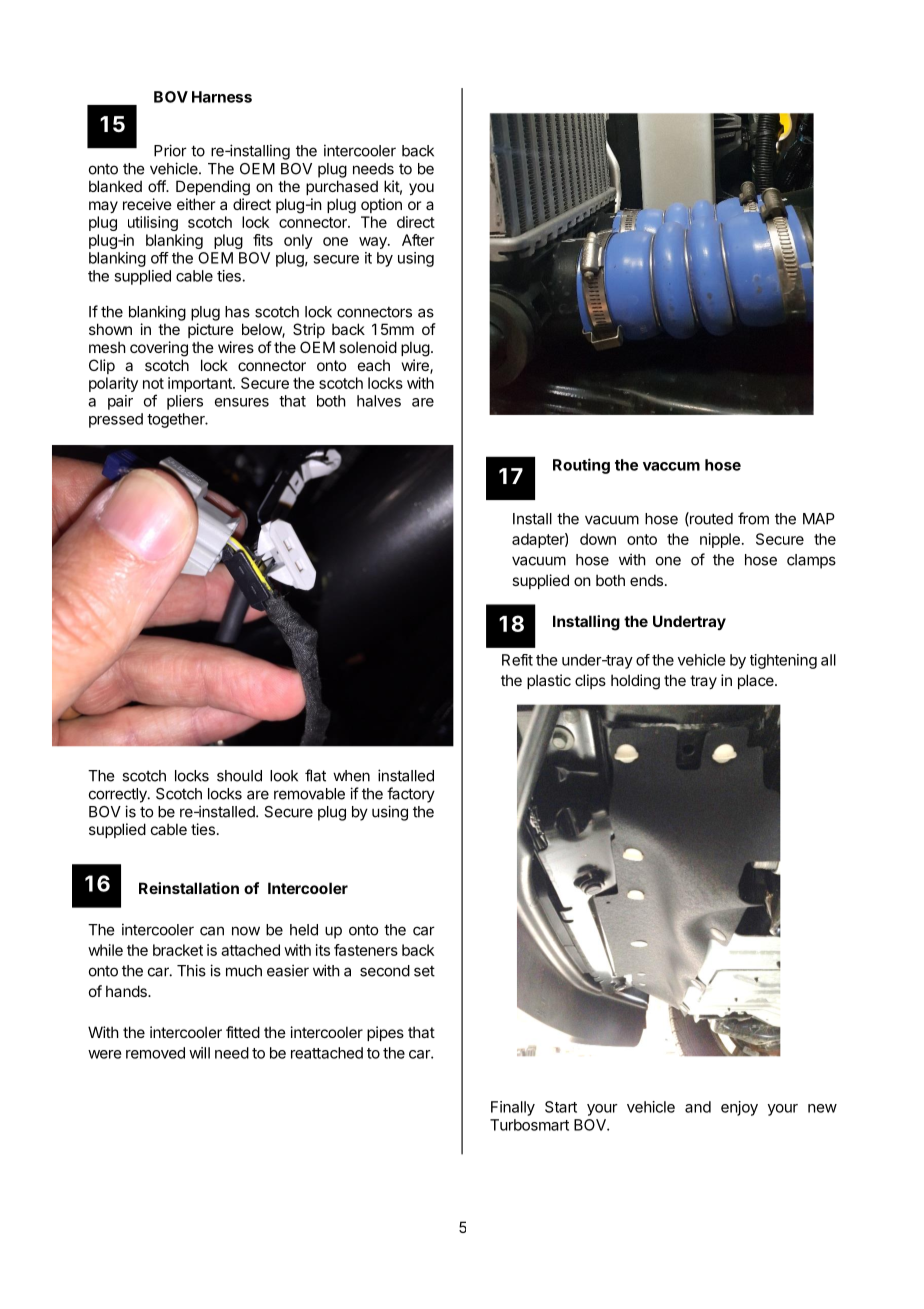 This screenshot has height=1309, width=924. Describe the element at coordinates (239, 776) in the screenshot. I see `should` at that location.
